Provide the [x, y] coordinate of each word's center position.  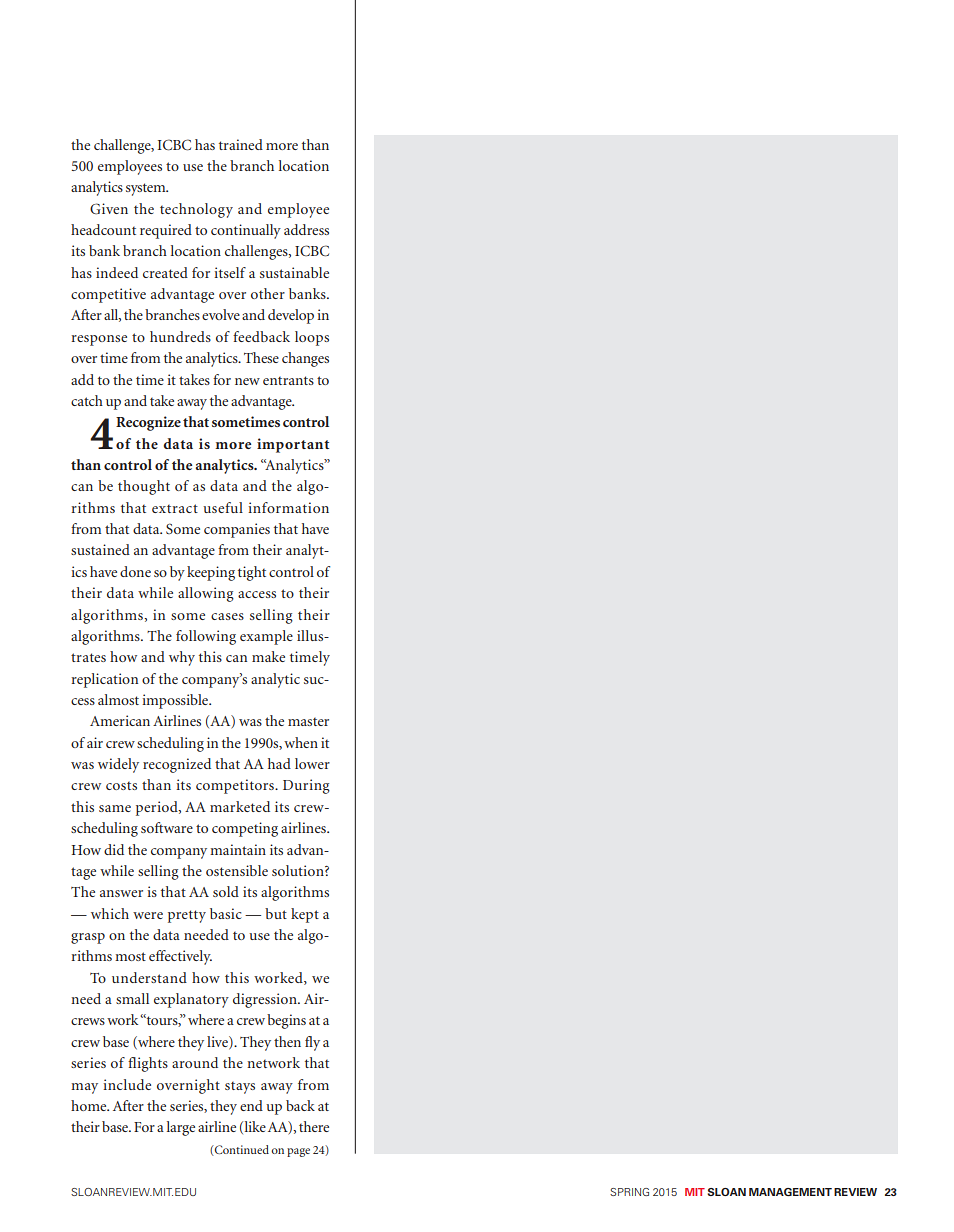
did [114, 849]
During [306, 786]
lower [312, 763]
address [306, 229]
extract [175, 508]
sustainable [294, 272]
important [293, 445]
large [181, 1128]
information [288, 507]
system [147, 189]
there [314, 1126]
